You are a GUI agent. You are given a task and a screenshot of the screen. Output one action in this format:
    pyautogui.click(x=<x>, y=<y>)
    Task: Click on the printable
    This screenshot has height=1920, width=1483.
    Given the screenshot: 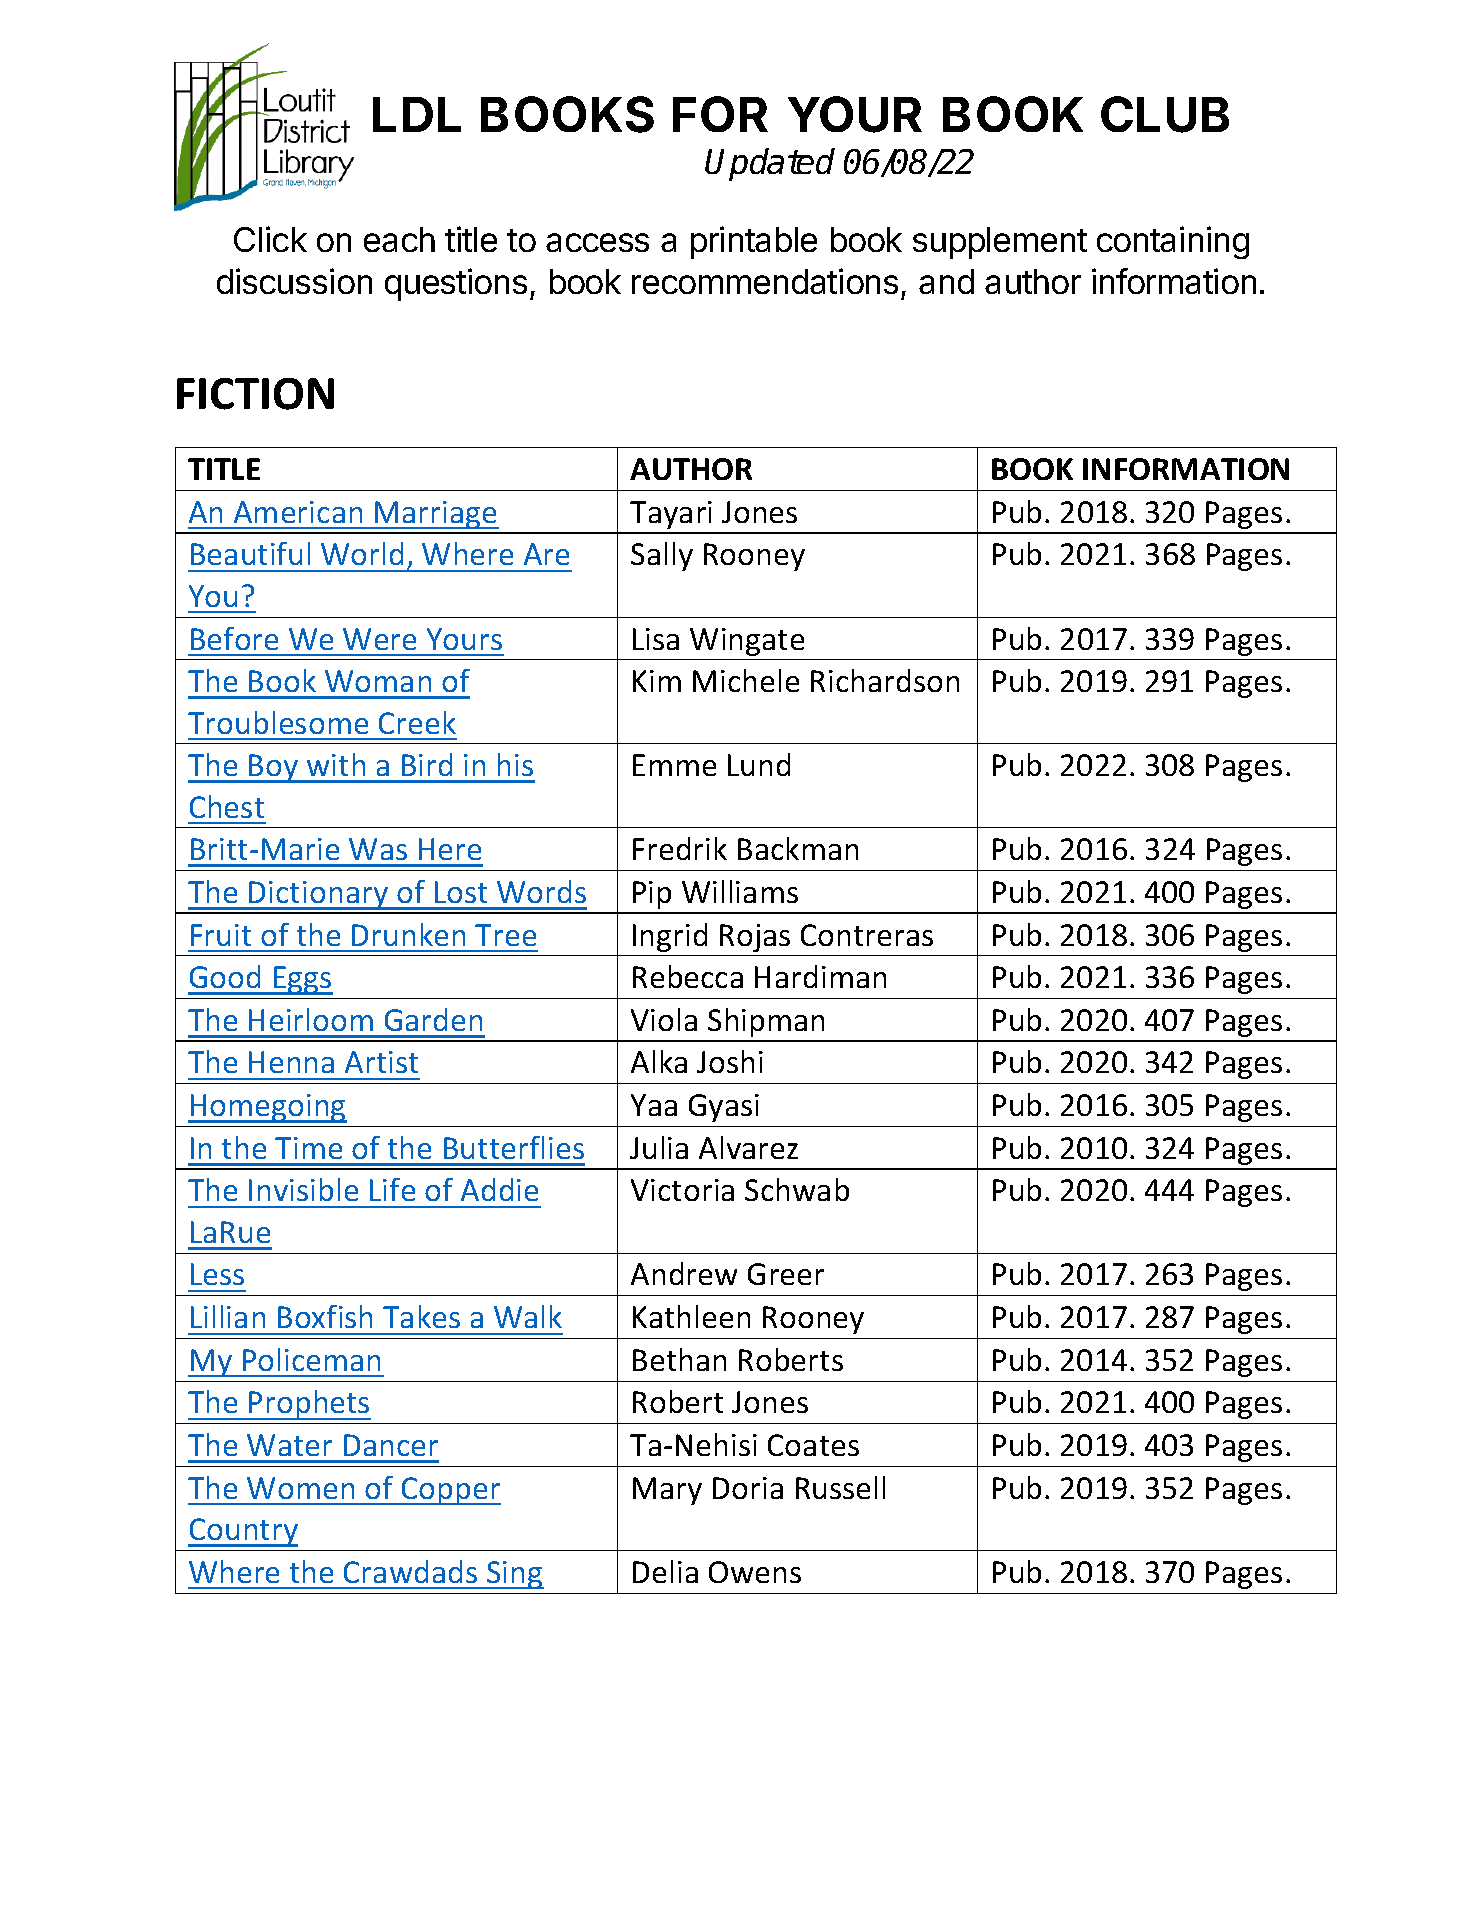 What is the action you would take?
    pyautogui.click(x=754, y=242)
